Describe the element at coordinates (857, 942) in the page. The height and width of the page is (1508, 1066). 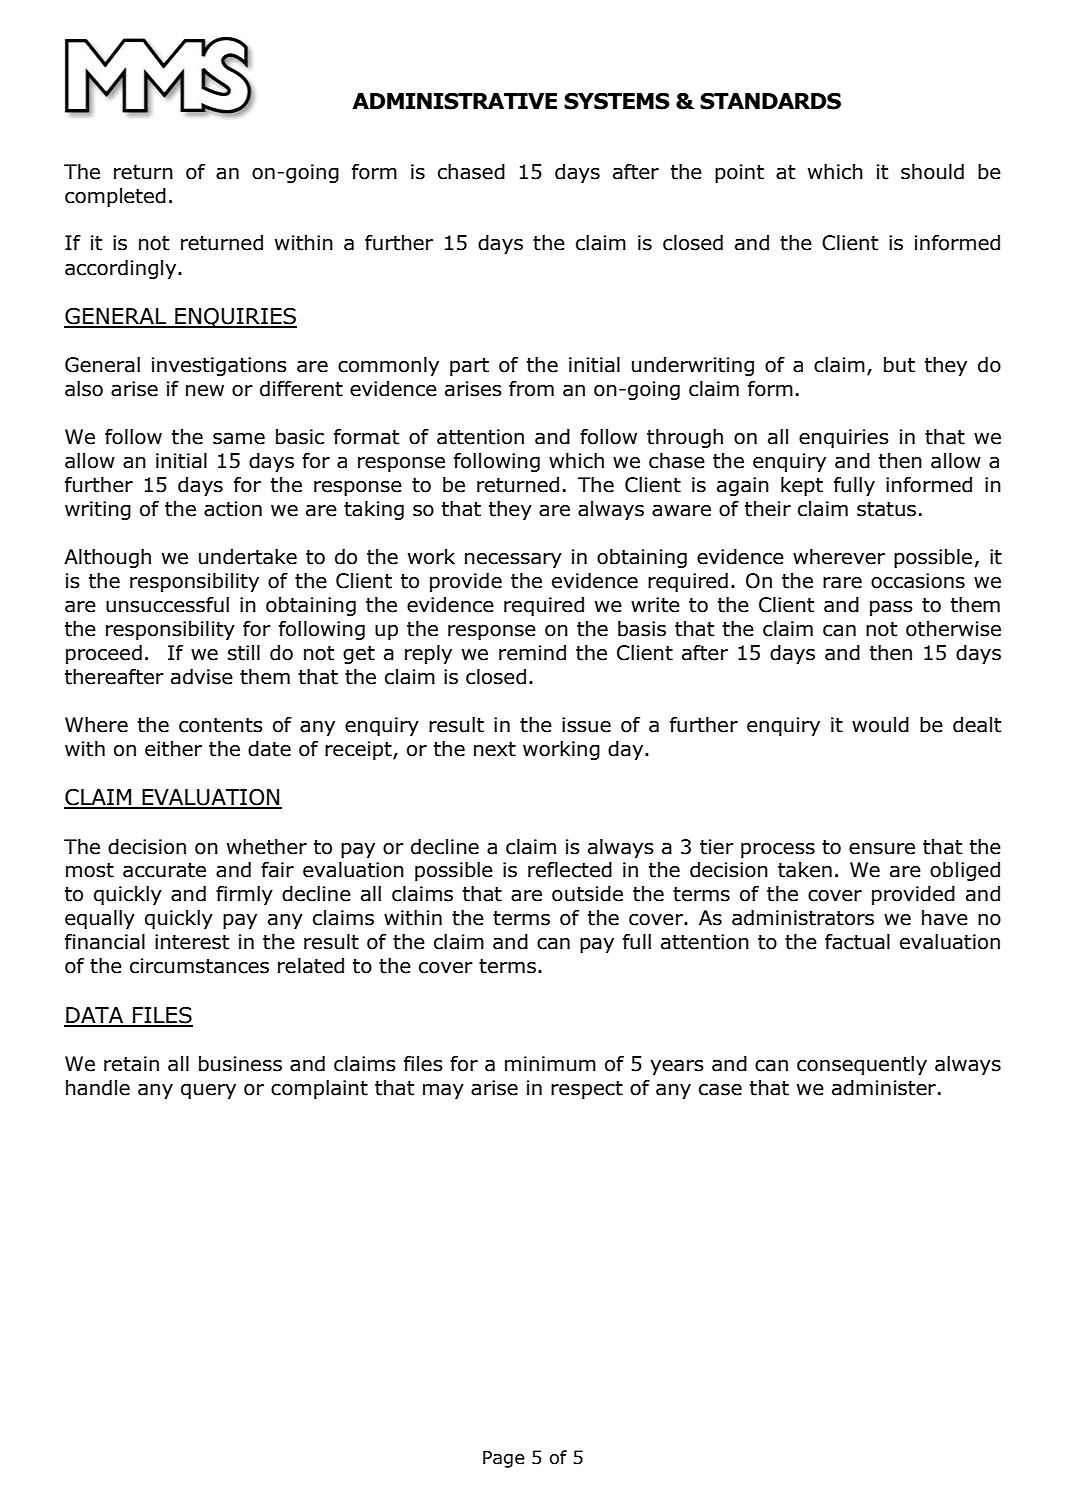
I see `factual` at that location.
